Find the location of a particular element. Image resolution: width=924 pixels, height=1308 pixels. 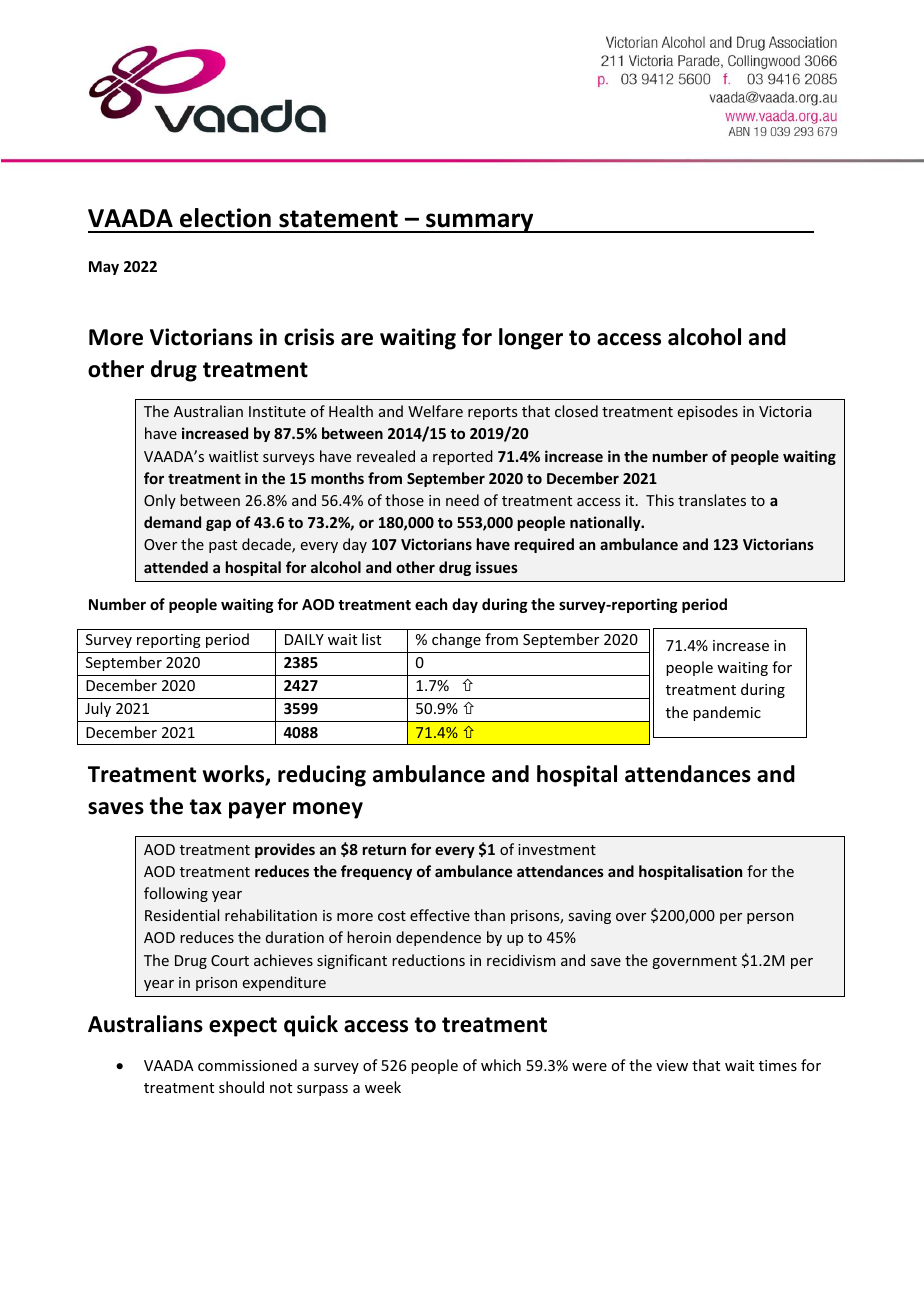

tax is located at coordinates (205, 807).
